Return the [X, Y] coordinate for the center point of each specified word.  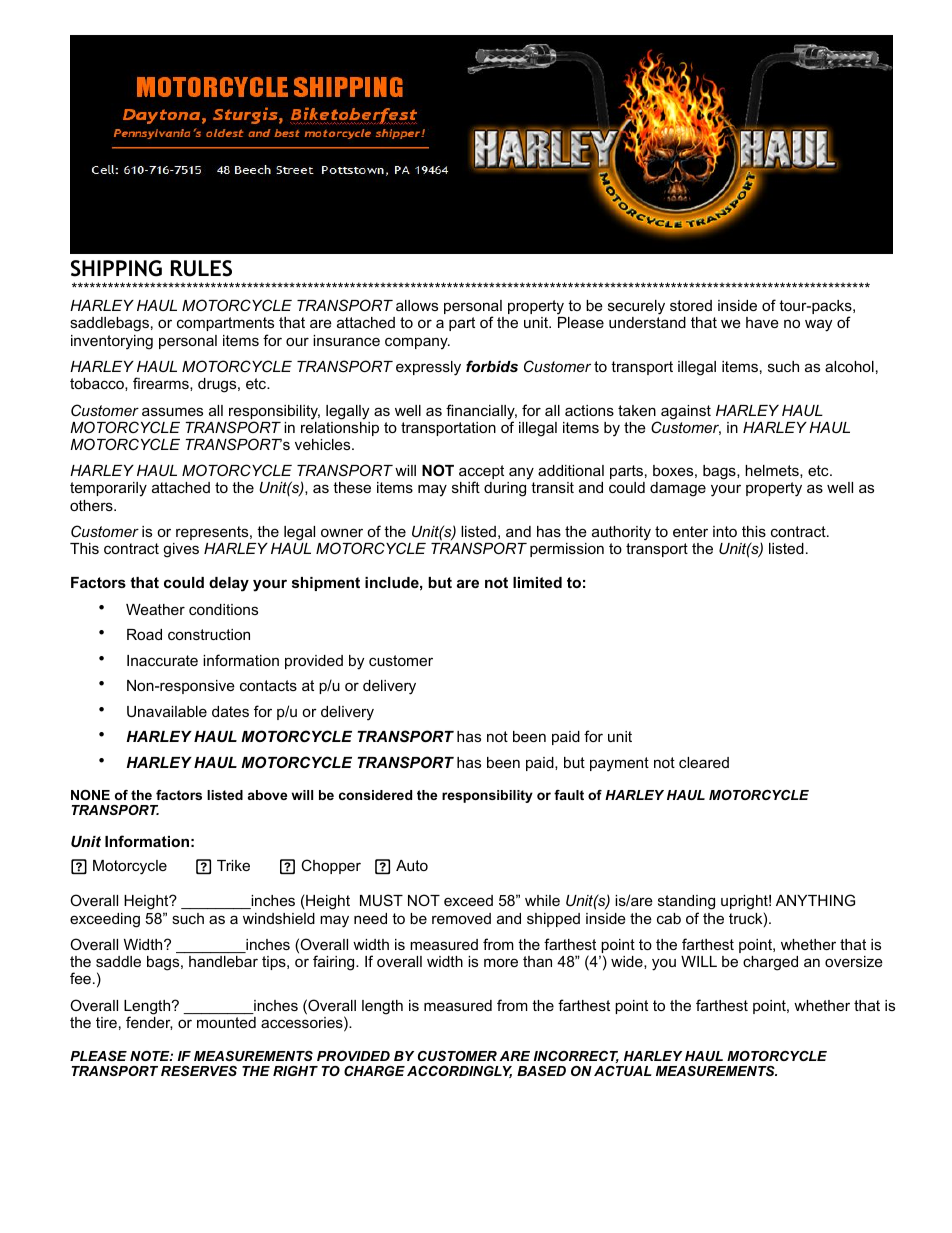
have [762, 322]
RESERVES [199, 1071]
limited [537, 582]
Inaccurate [162, 660]
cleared [704, 762]
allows [417, 305]
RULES [201, 268]
